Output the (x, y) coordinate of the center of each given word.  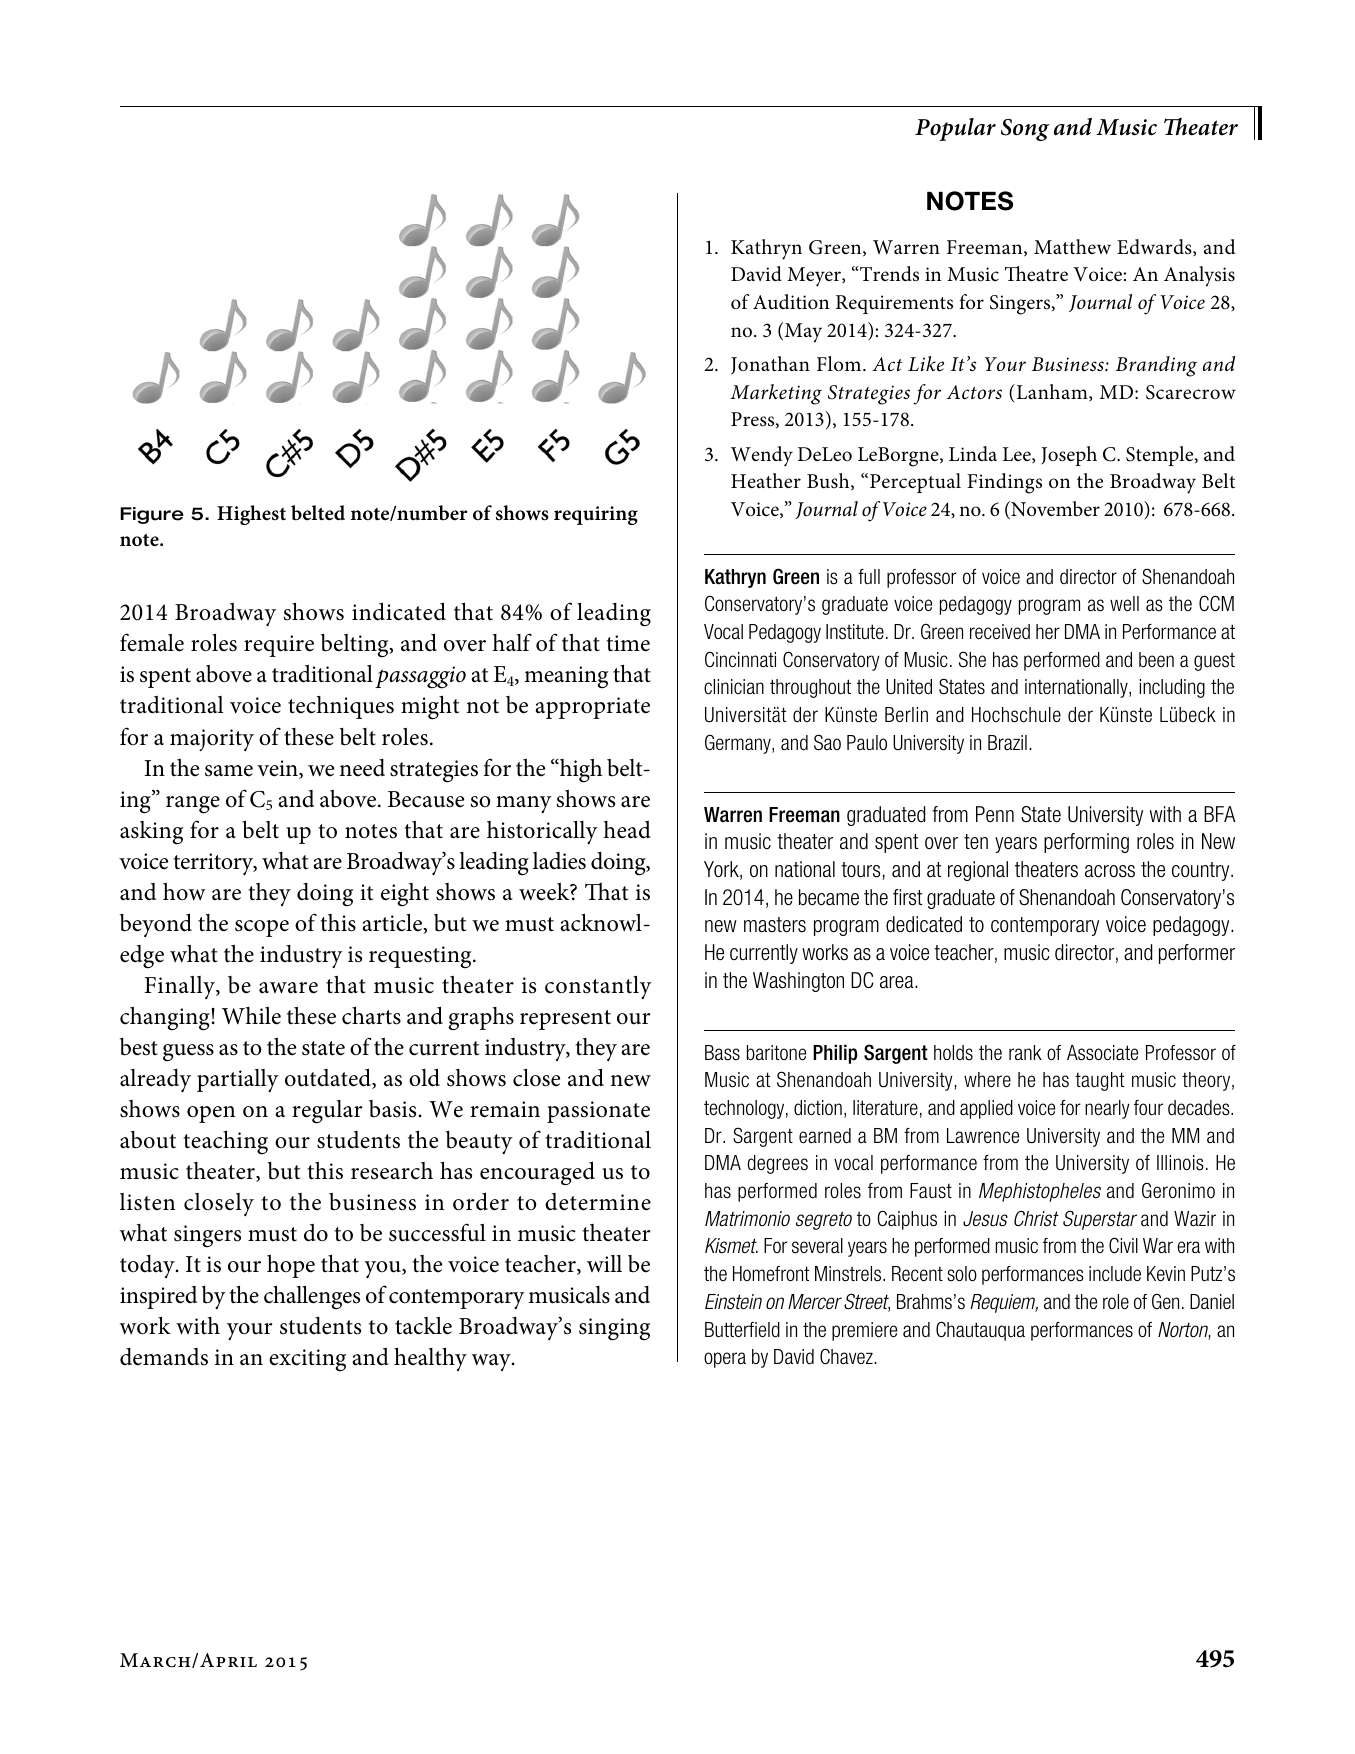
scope (262, 928)
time (628, 643)
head (627, 830)
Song (1025, 130)
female (152, 642)
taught (1099, 1081)
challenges (312, 1298)
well (1124, 604)
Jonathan (770, 365)
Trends (888, 274)
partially (238, 1080)
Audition (791, 302)
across (1110, 871)
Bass (722, 1053)
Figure (152, 515)
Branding (1156, 366)
